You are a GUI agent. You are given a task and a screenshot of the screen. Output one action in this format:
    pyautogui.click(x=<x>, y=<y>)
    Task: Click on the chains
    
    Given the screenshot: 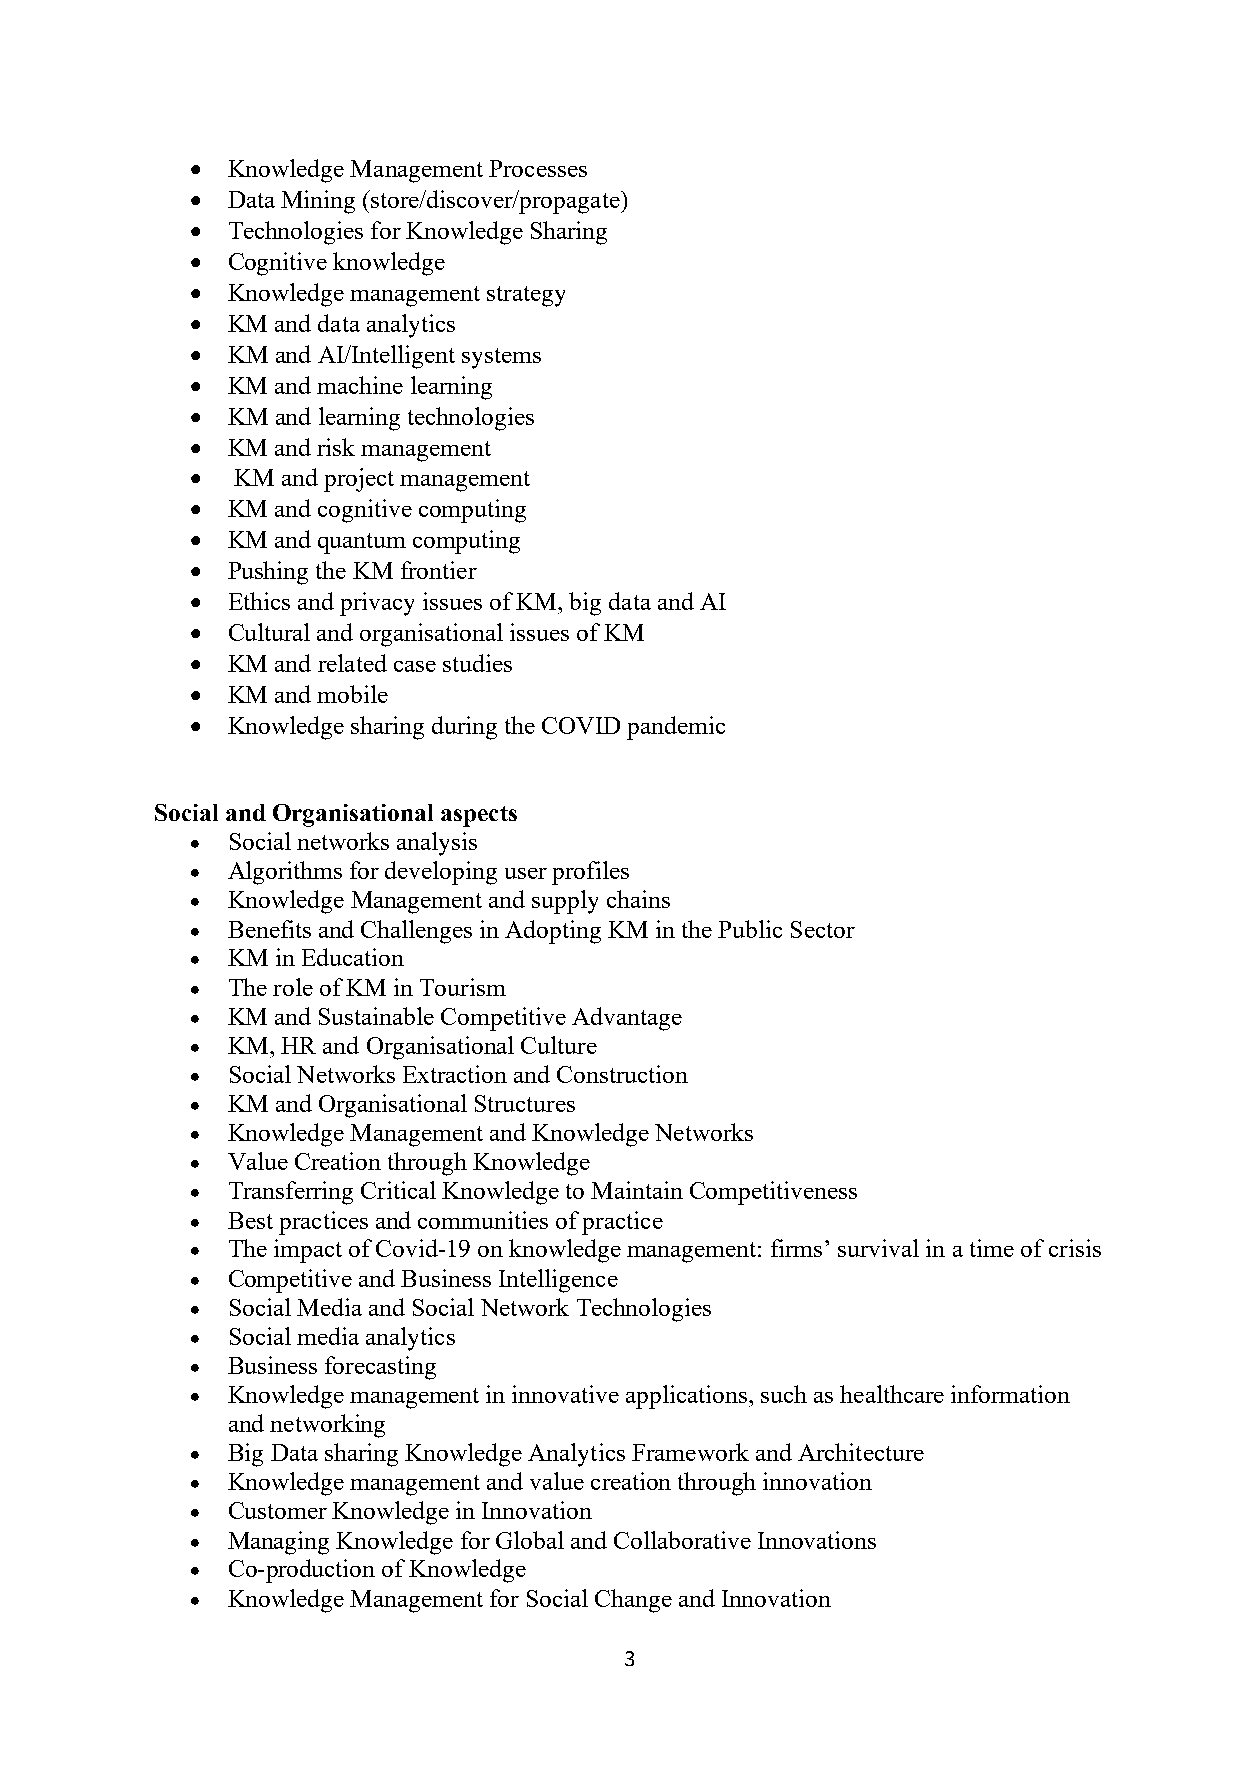 What is the action you would take?
    pyautogui.click(x=638, y=899)
